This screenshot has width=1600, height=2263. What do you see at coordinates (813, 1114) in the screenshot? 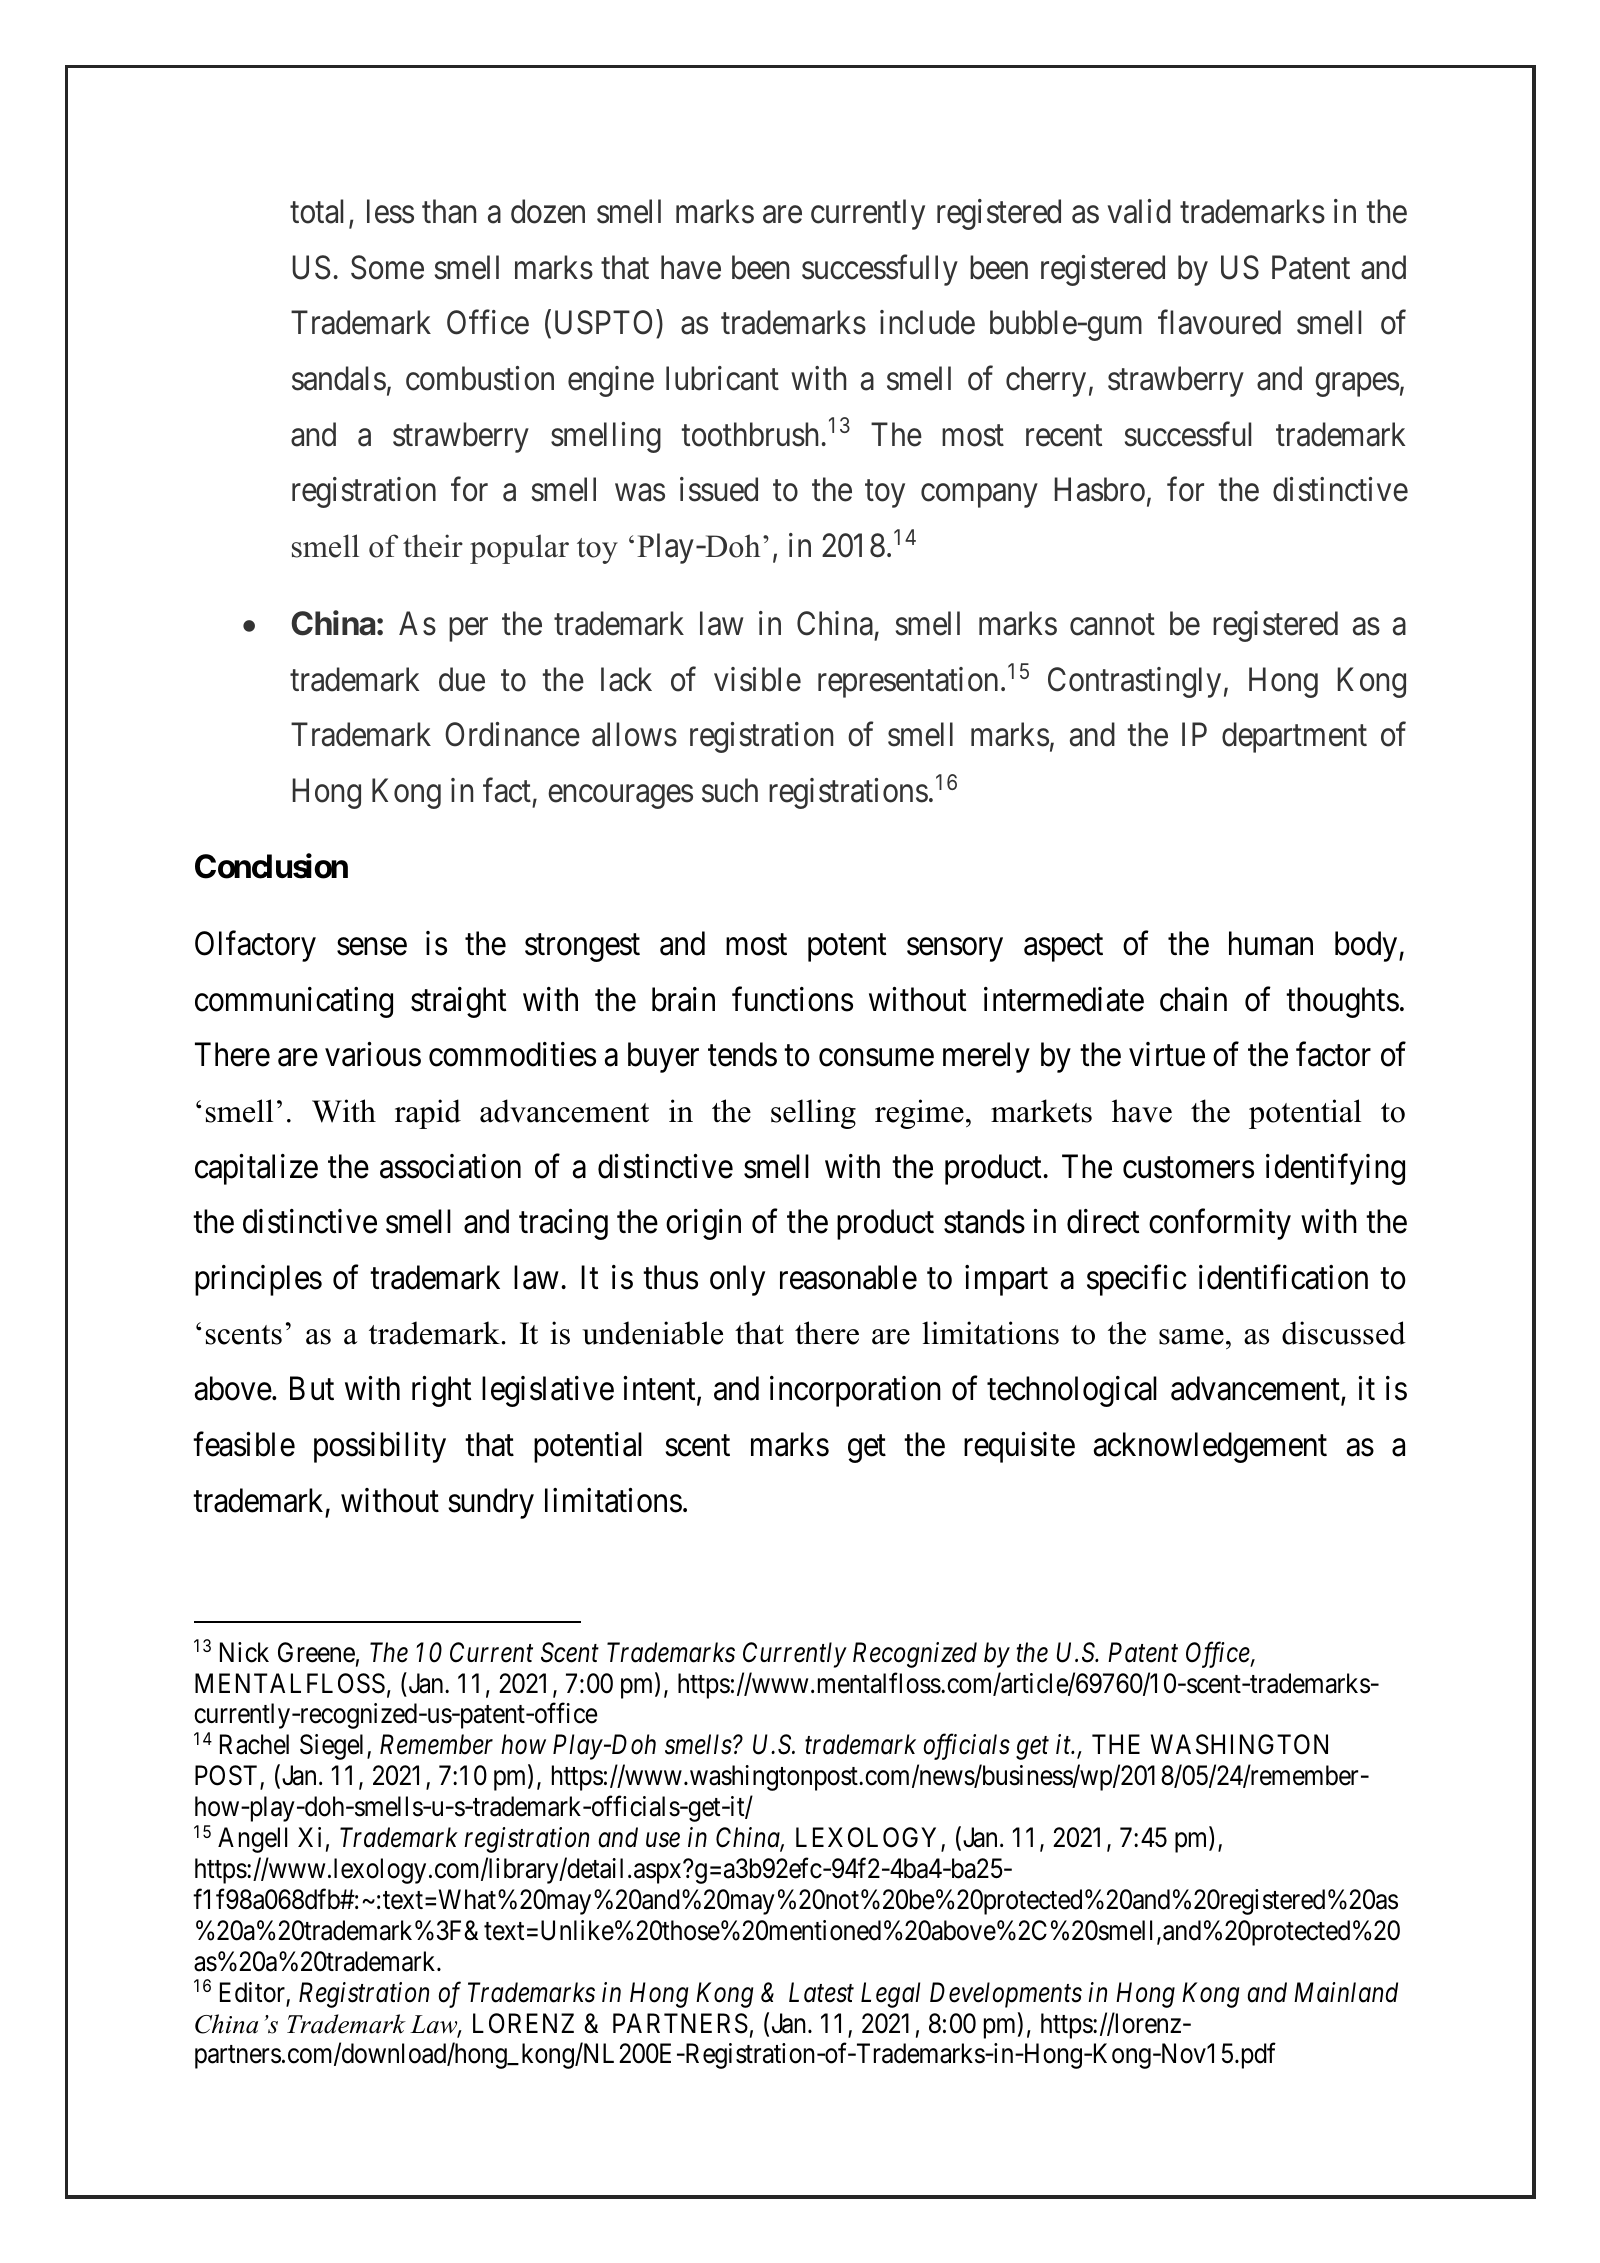
I see `selling` at bounding box center [813, 1114].
